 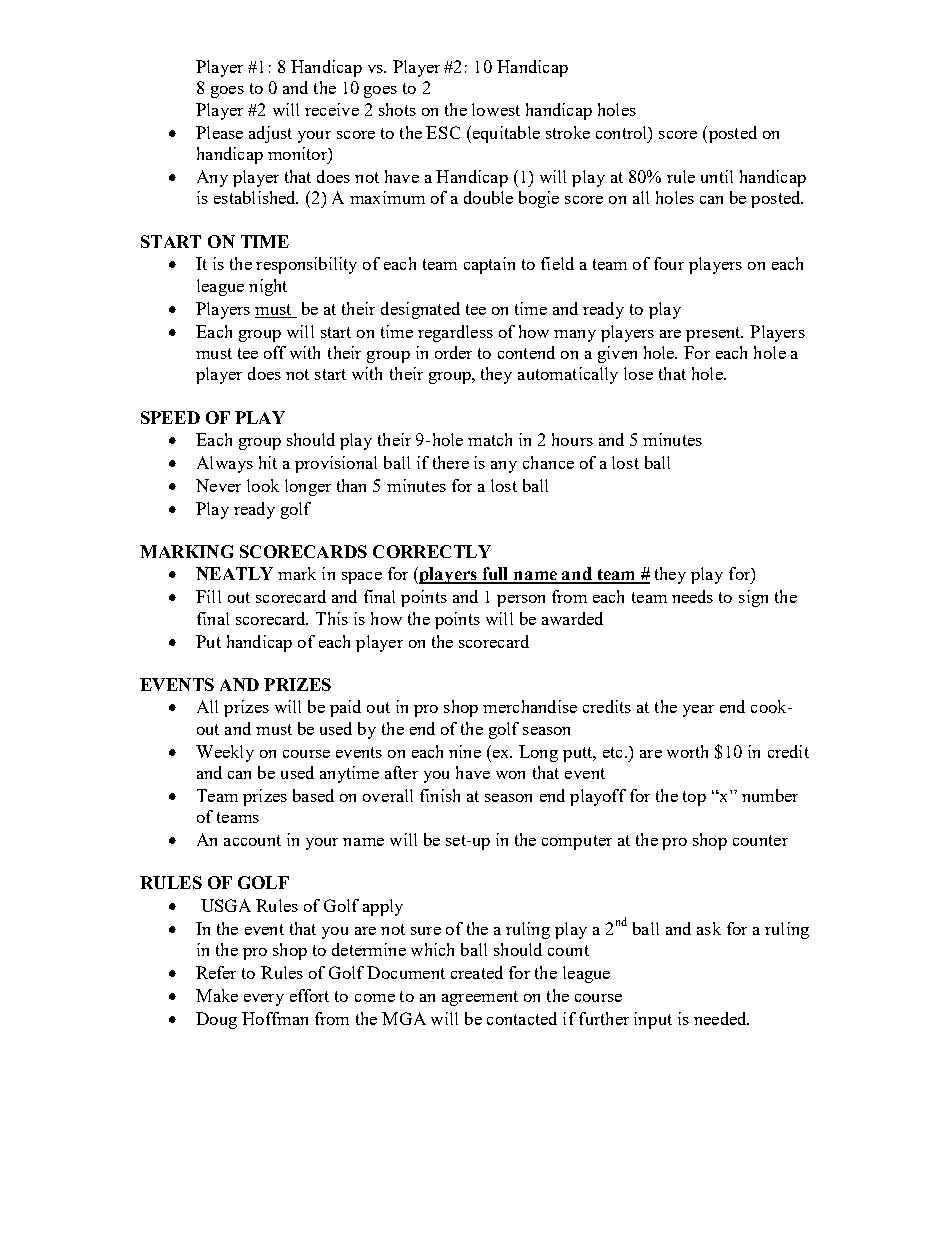 What do you see at coordinates (264, 1000) in the page?
I see `every` at bounding box center [264, 1000].
